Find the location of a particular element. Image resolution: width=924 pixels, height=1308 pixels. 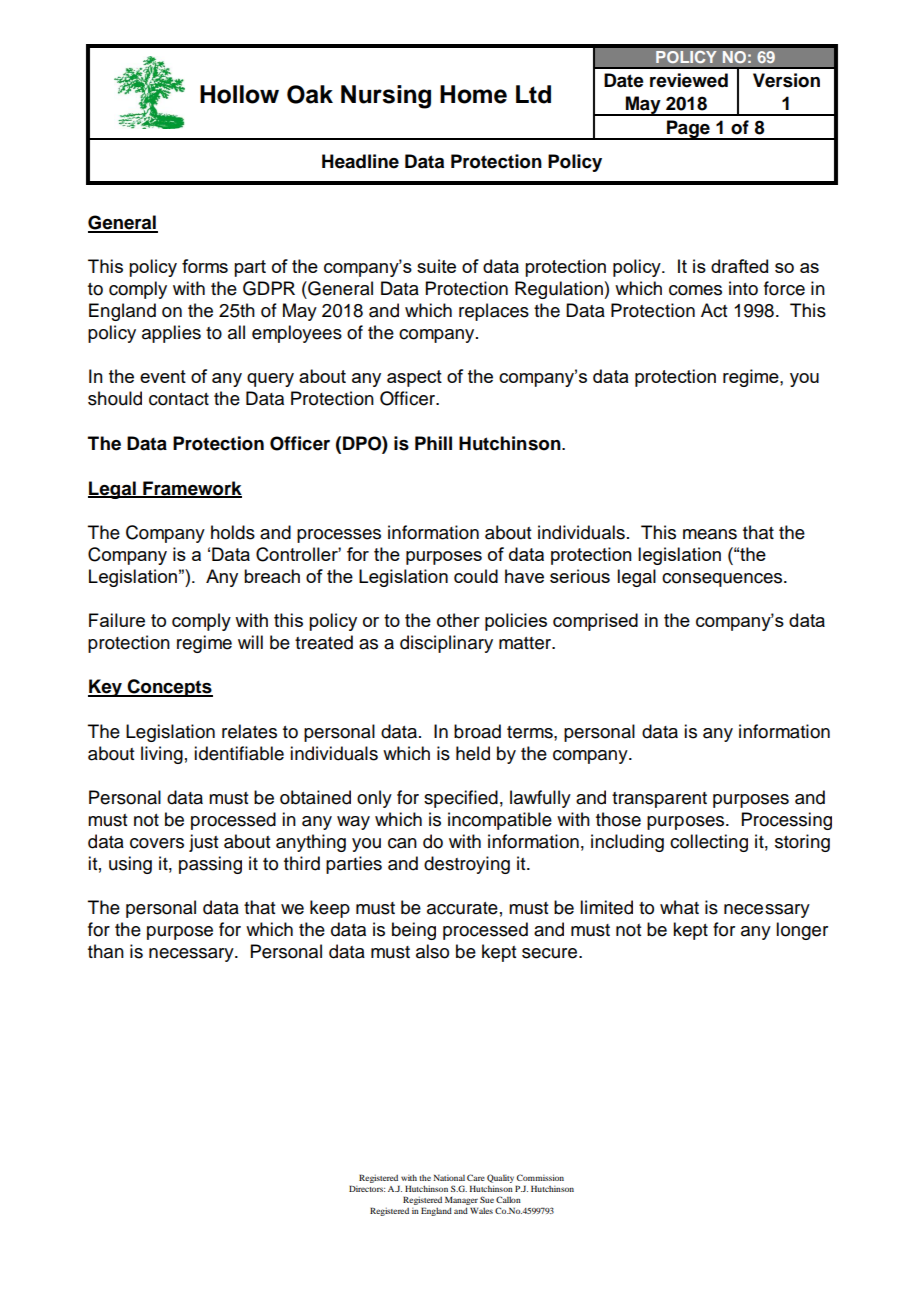

Hollow is located at coordinates (239, 94).
